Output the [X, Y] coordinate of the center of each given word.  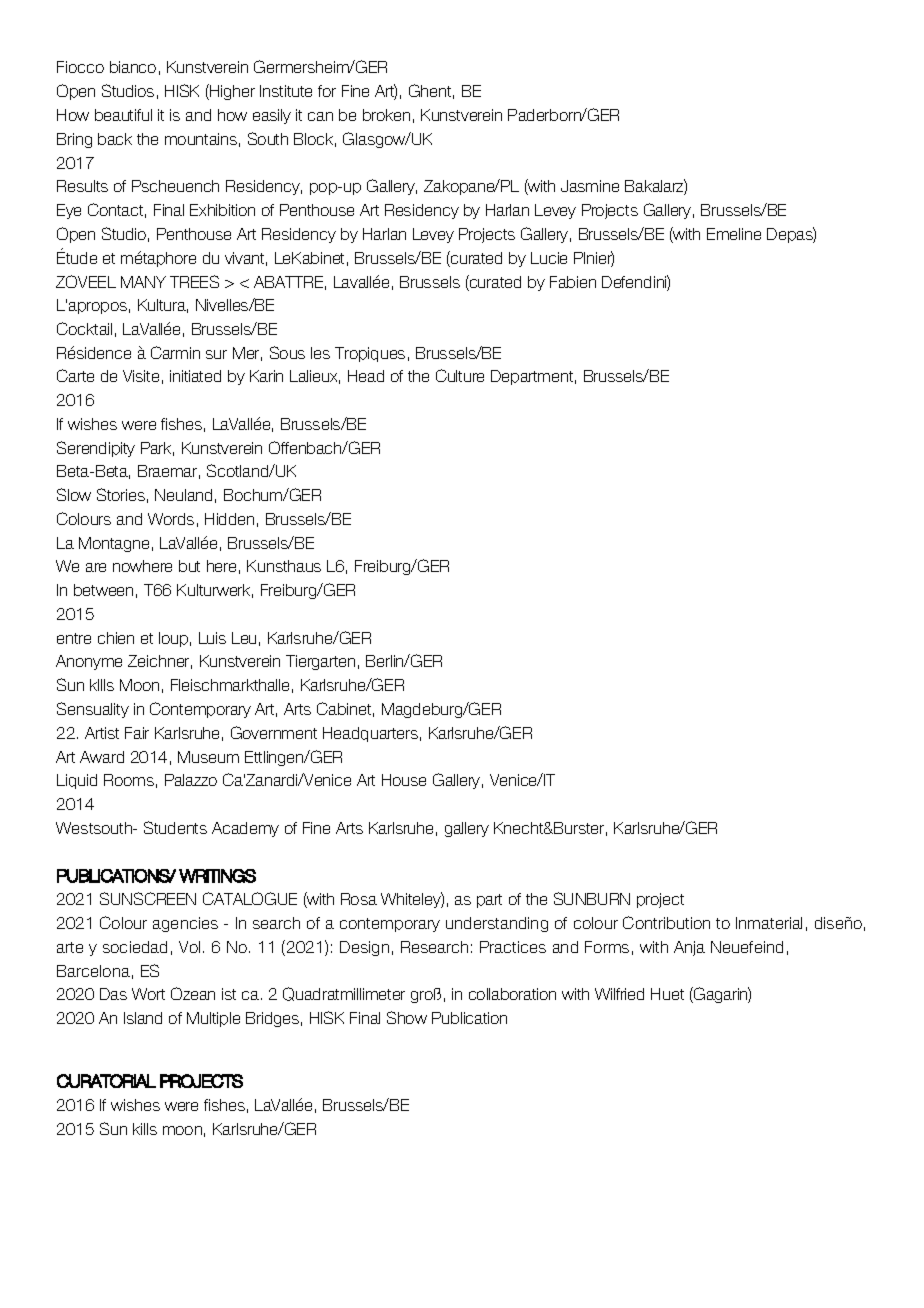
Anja [689, 948]
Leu [244, 638]
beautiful [123, 115]
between [103, 590]
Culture [460, 375]
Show [407, 1017]
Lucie [549, 258]
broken [386, 115]
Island [143, 1018]
